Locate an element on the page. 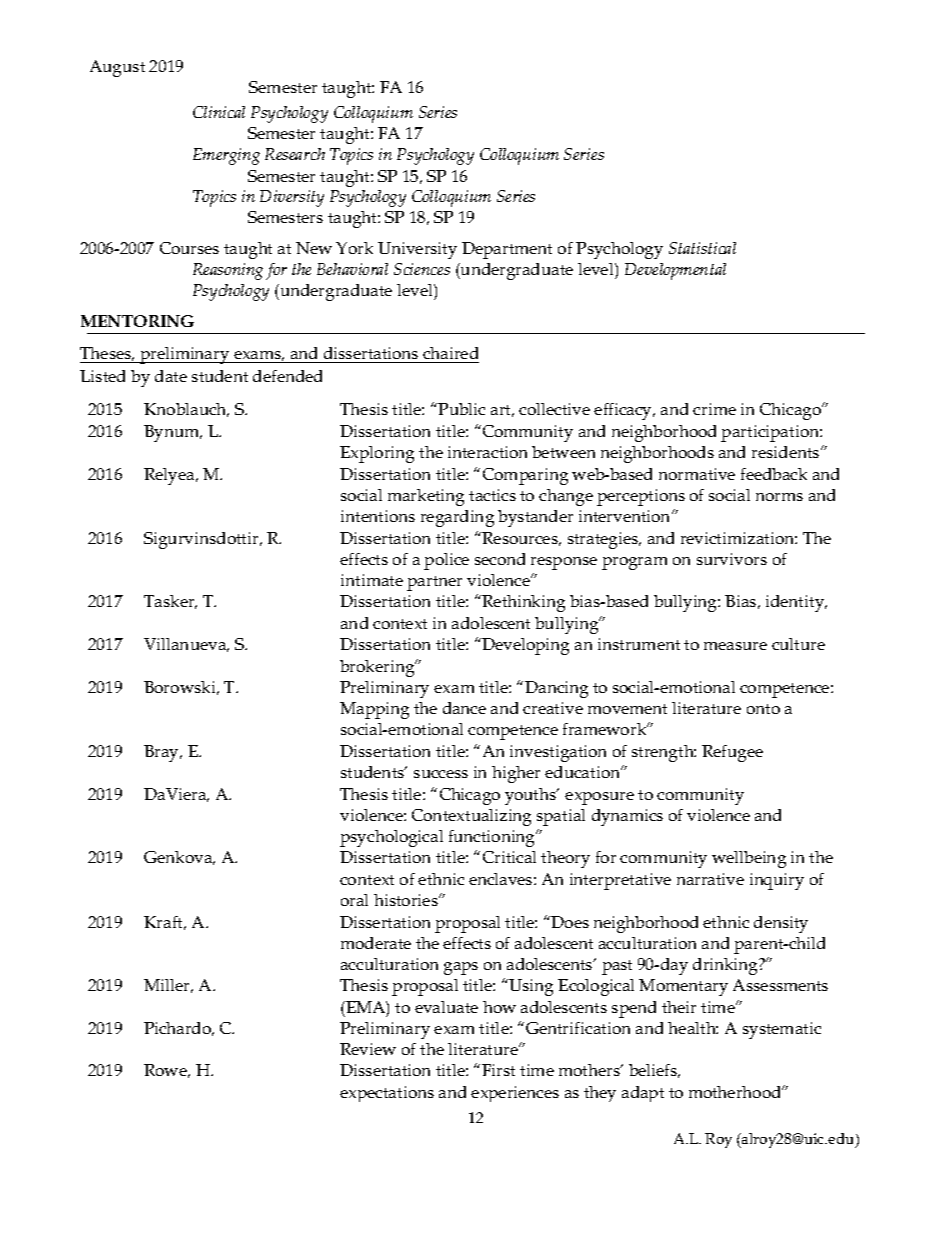 This document has height=1233, width=952. Miller is located at coordinates (168, 986).
